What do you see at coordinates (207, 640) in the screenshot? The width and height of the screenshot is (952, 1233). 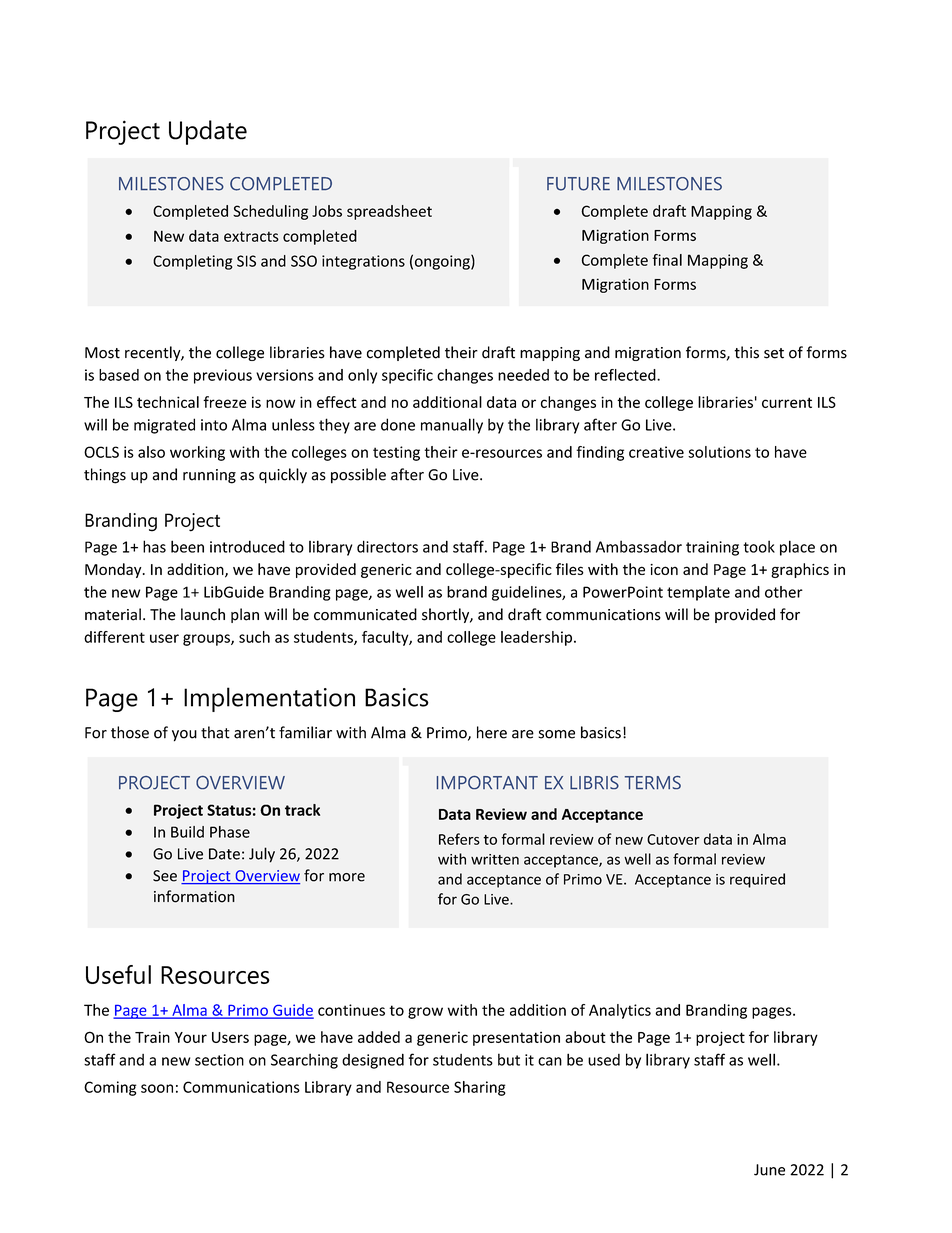 I see `groups` at bounding box center [207, 640].
